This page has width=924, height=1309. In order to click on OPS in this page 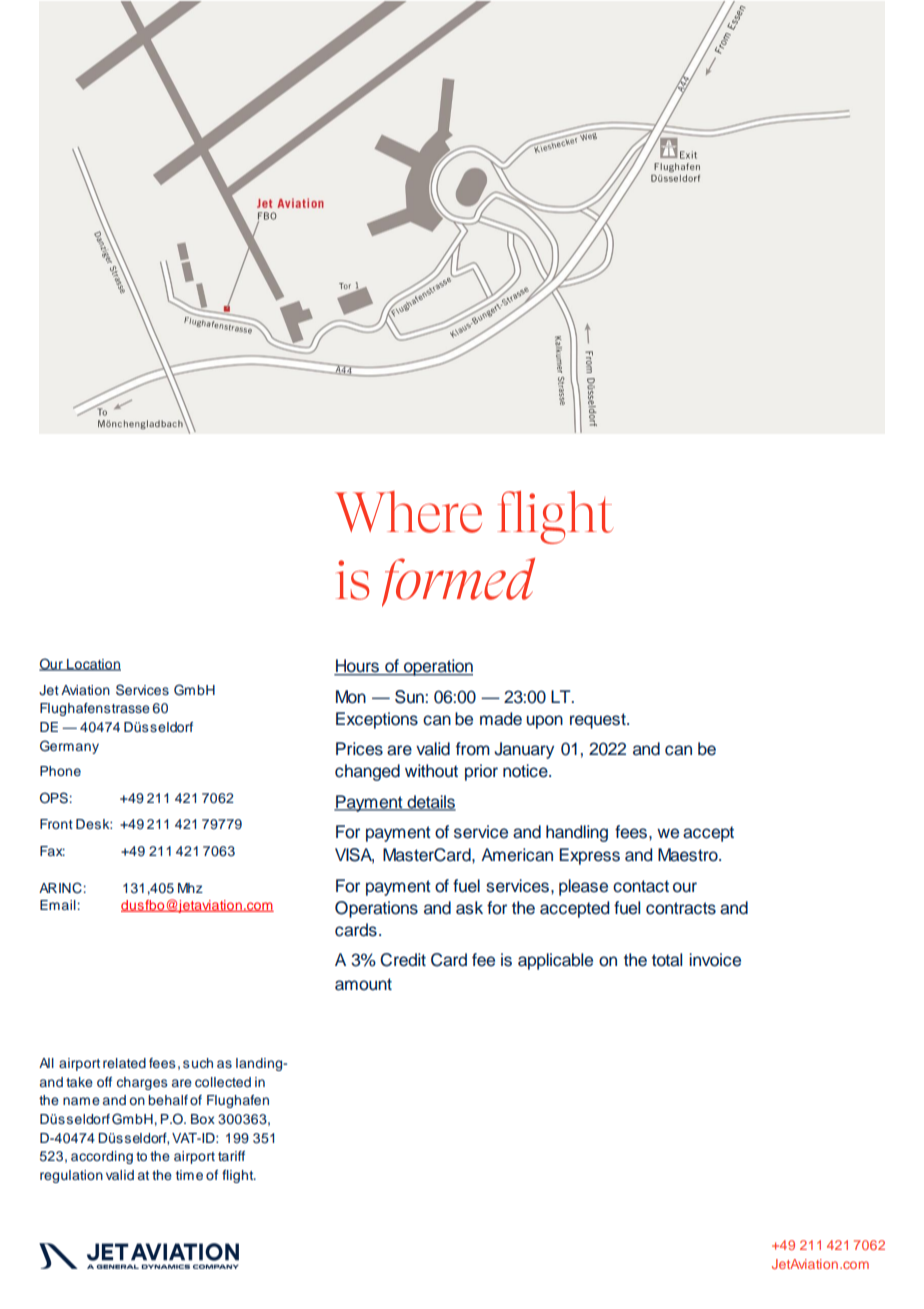, I will do `click(54, 798)`.
